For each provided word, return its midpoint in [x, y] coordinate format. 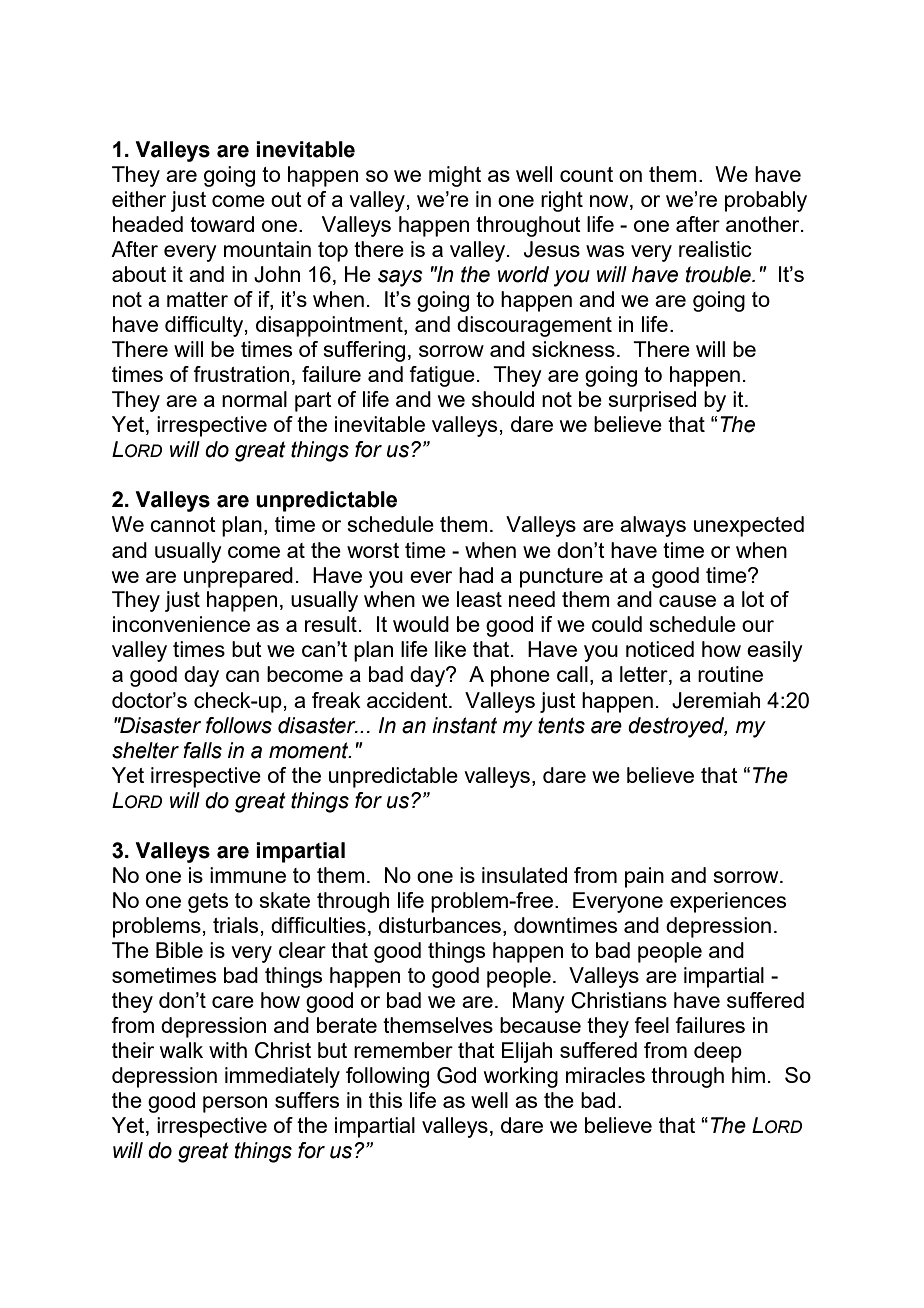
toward [222, 224]
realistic [715, 249]
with [228, 1050]
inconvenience [181, 624]
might [455, 176]
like [450, 649]
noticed [660, 649]
